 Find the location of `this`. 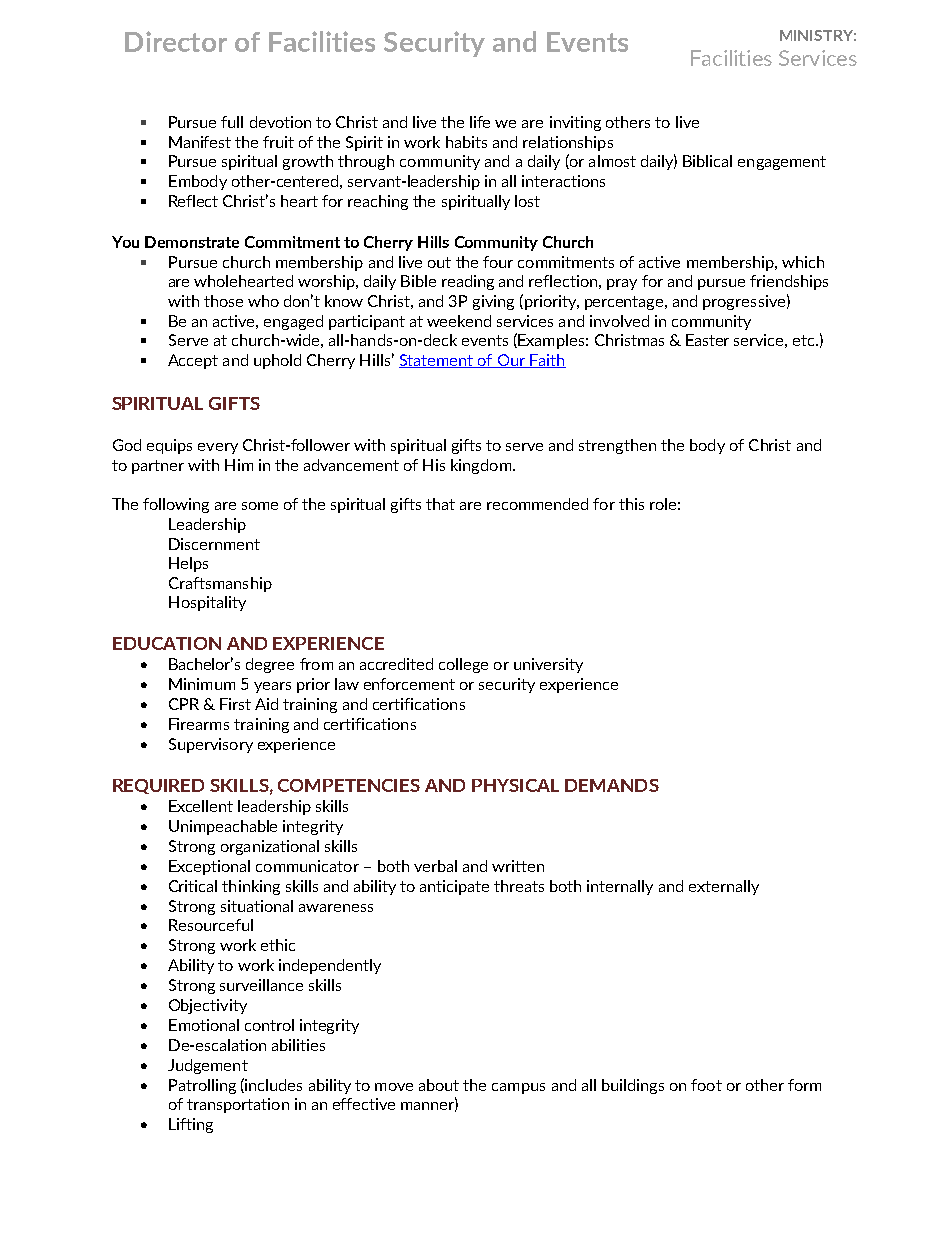

this is located at coordinates (631, 504).
